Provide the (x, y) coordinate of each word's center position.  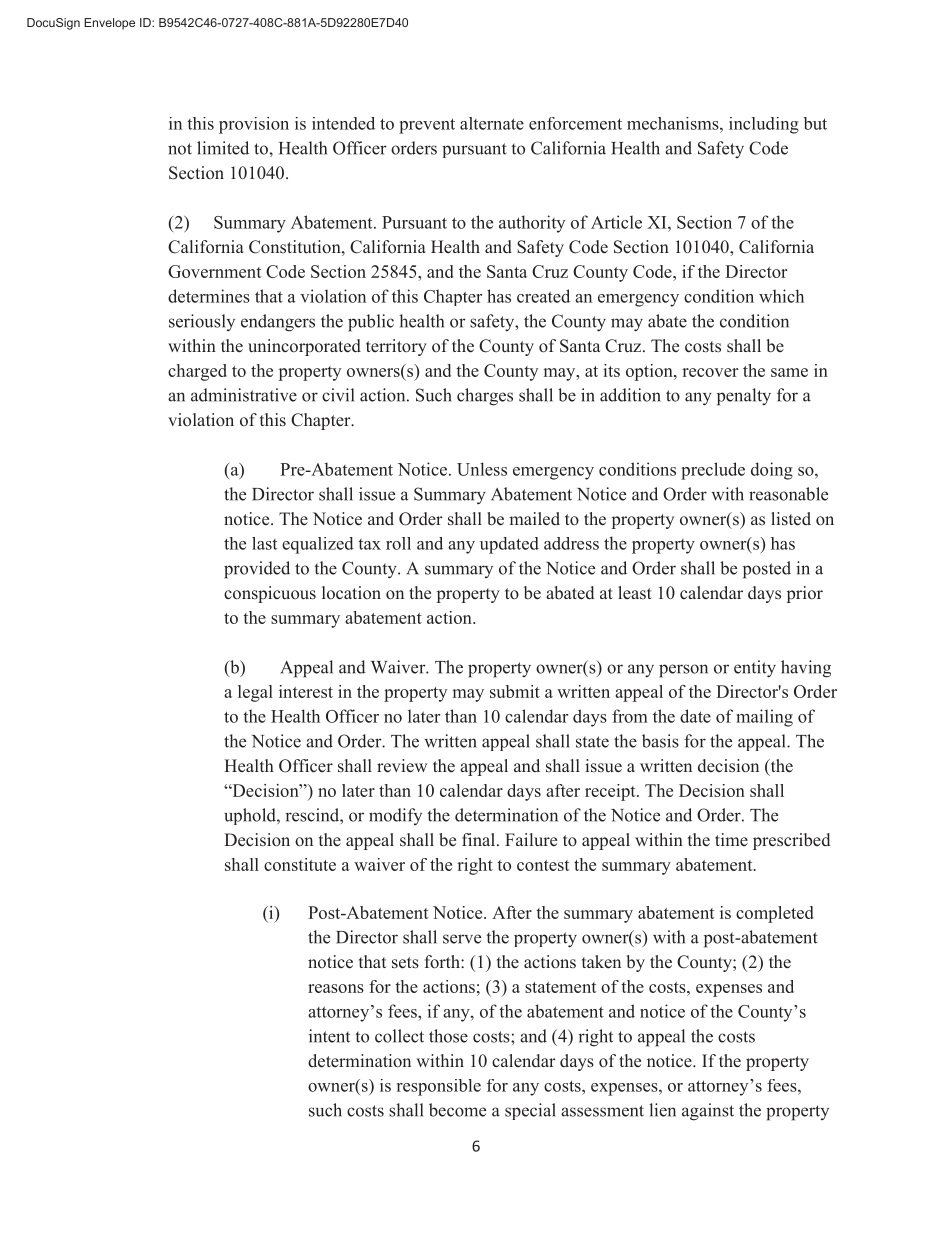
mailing (764, 718)
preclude (713, 471)
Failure (531, 839)
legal (255, 693)
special (530, 1111)
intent (329, 1036)
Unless (482, 469)
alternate (492, 123)
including (764, 125)
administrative (244, 395)
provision (254, 125)
